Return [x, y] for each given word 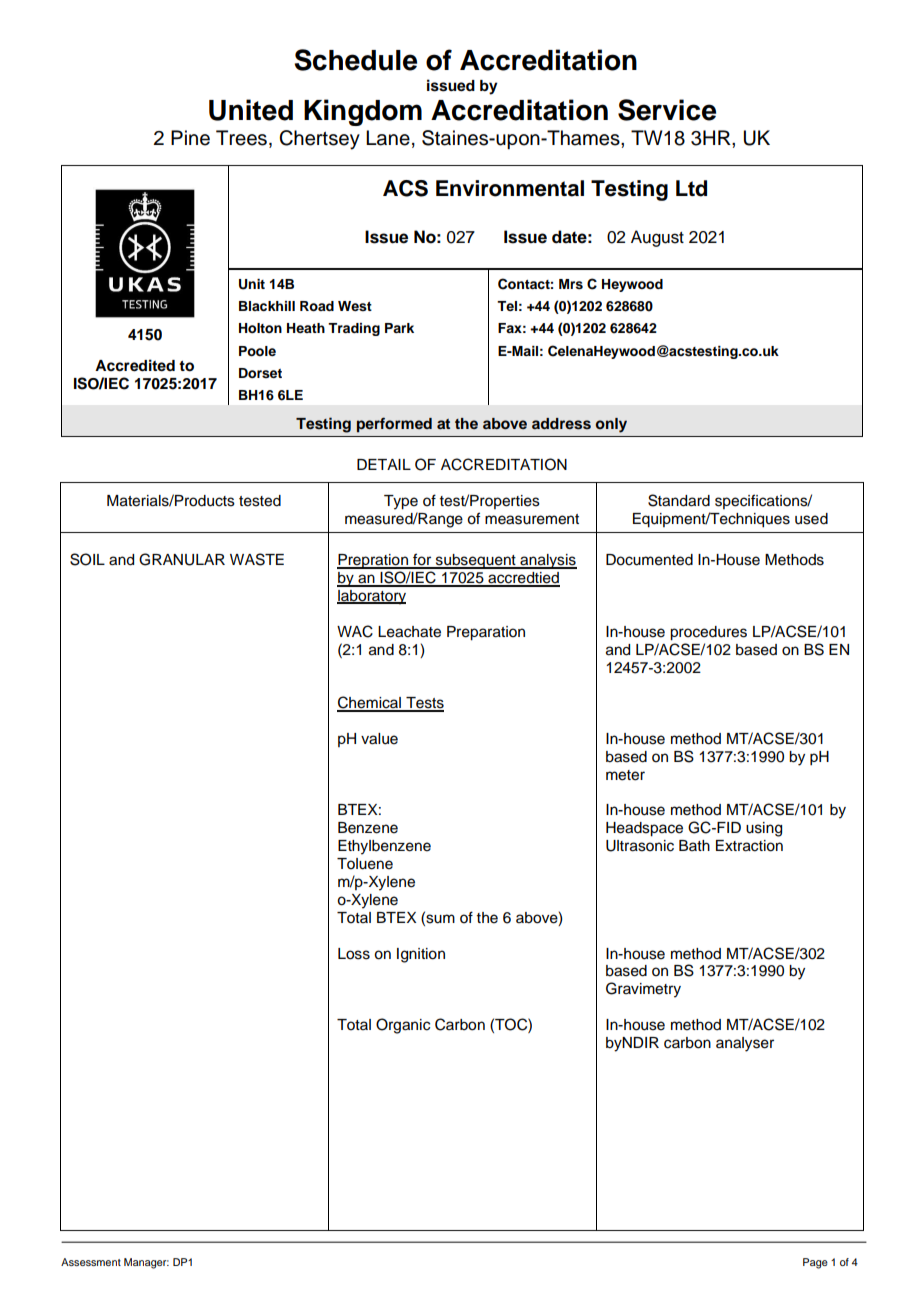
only [611, 425]
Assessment [91, 1262]
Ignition [421, 955]
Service [667, 110]
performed [394, 425]
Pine [190, 138]
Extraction [749, 846]
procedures [708, 633]
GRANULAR [182, 559]
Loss [354, 954]
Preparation [486, 633]
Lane [388, 138]
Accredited [135, 365]
